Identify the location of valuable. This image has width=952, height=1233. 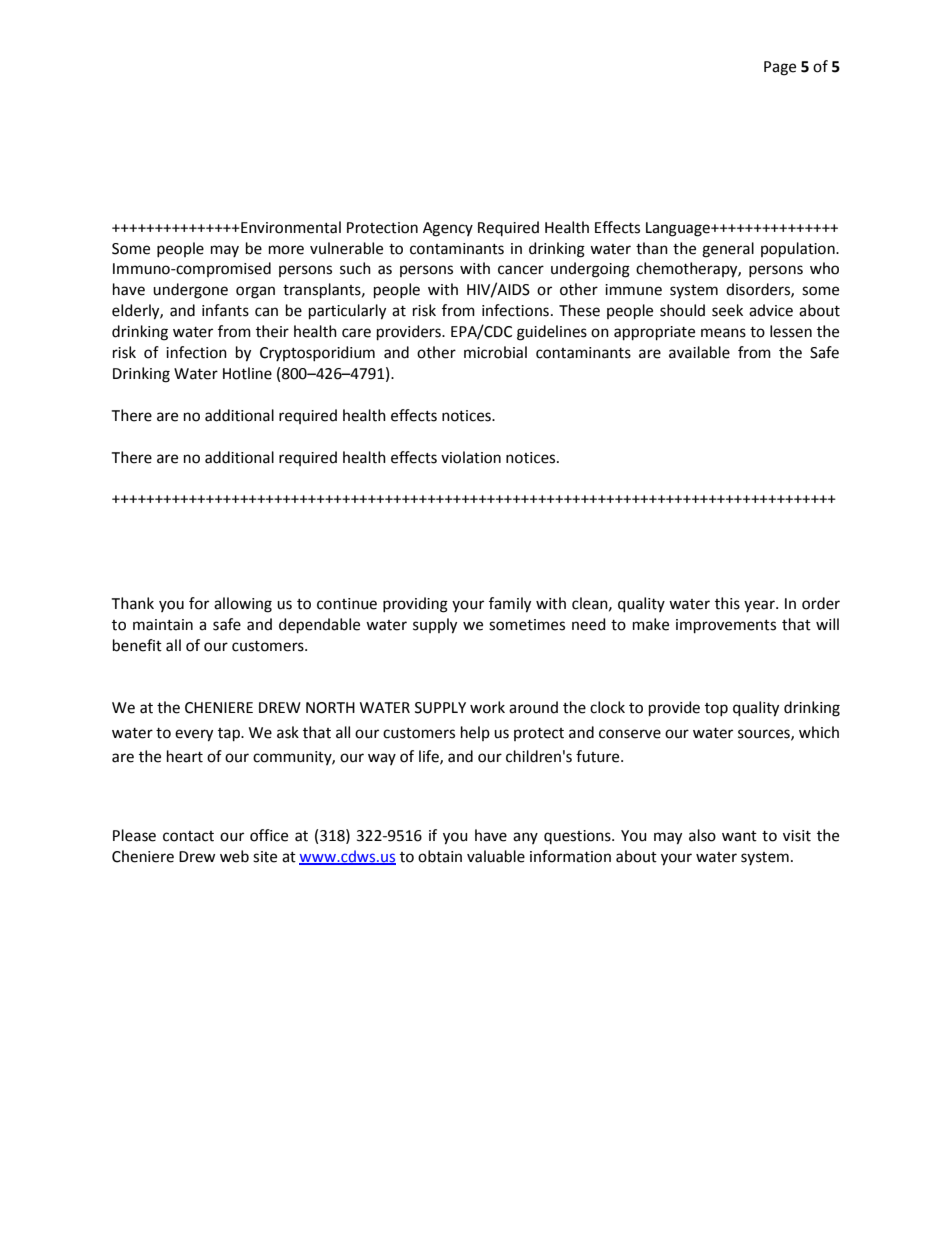
(496, 856).
